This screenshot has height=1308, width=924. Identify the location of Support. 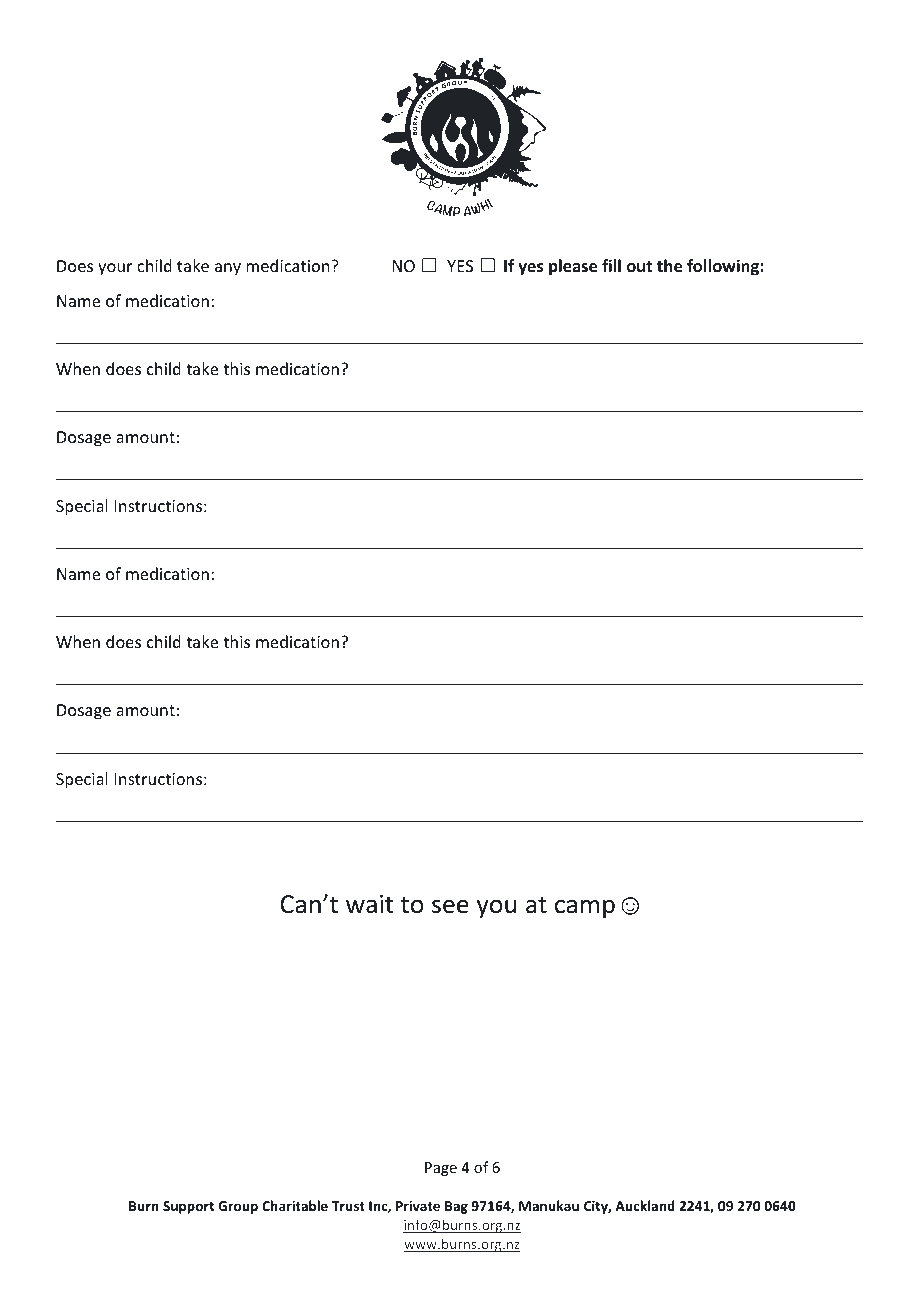
(188, 1207).
